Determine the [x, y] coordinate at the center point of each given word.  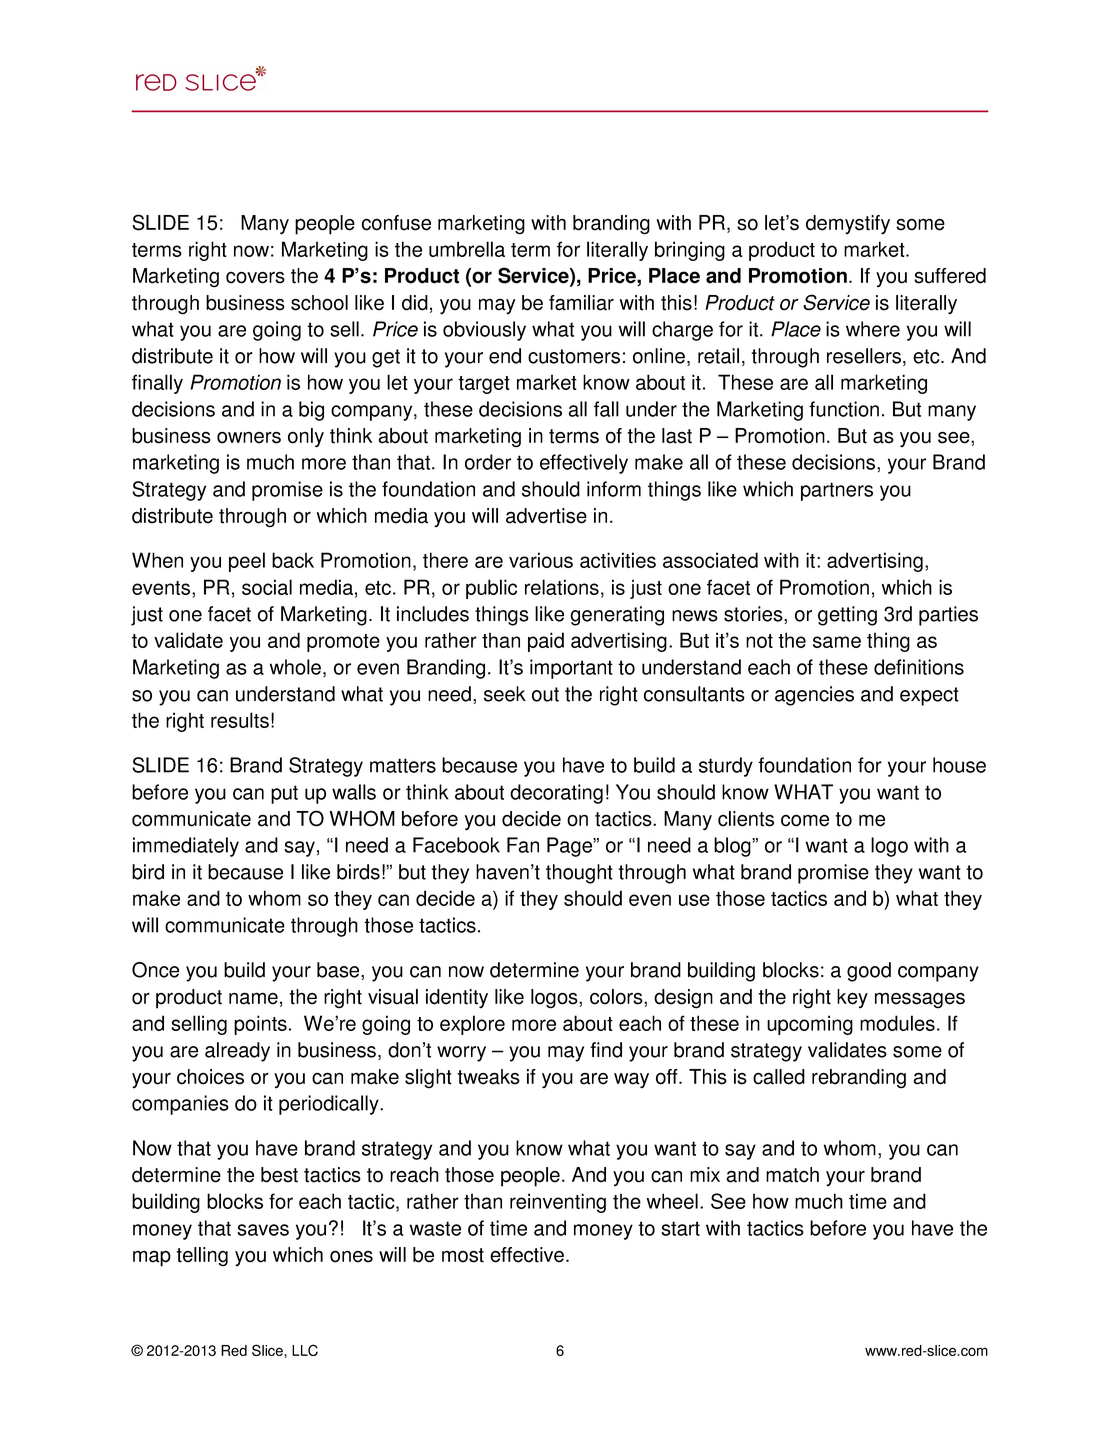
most [463, 1255]
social [267, 587]
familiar [581, 303]
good [869, 972]
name [253, 998]
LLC [305, 1350]
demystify [848, 225]
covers [255, 277]
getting [847, 616]
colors [617, 998]
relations [562, 587]
